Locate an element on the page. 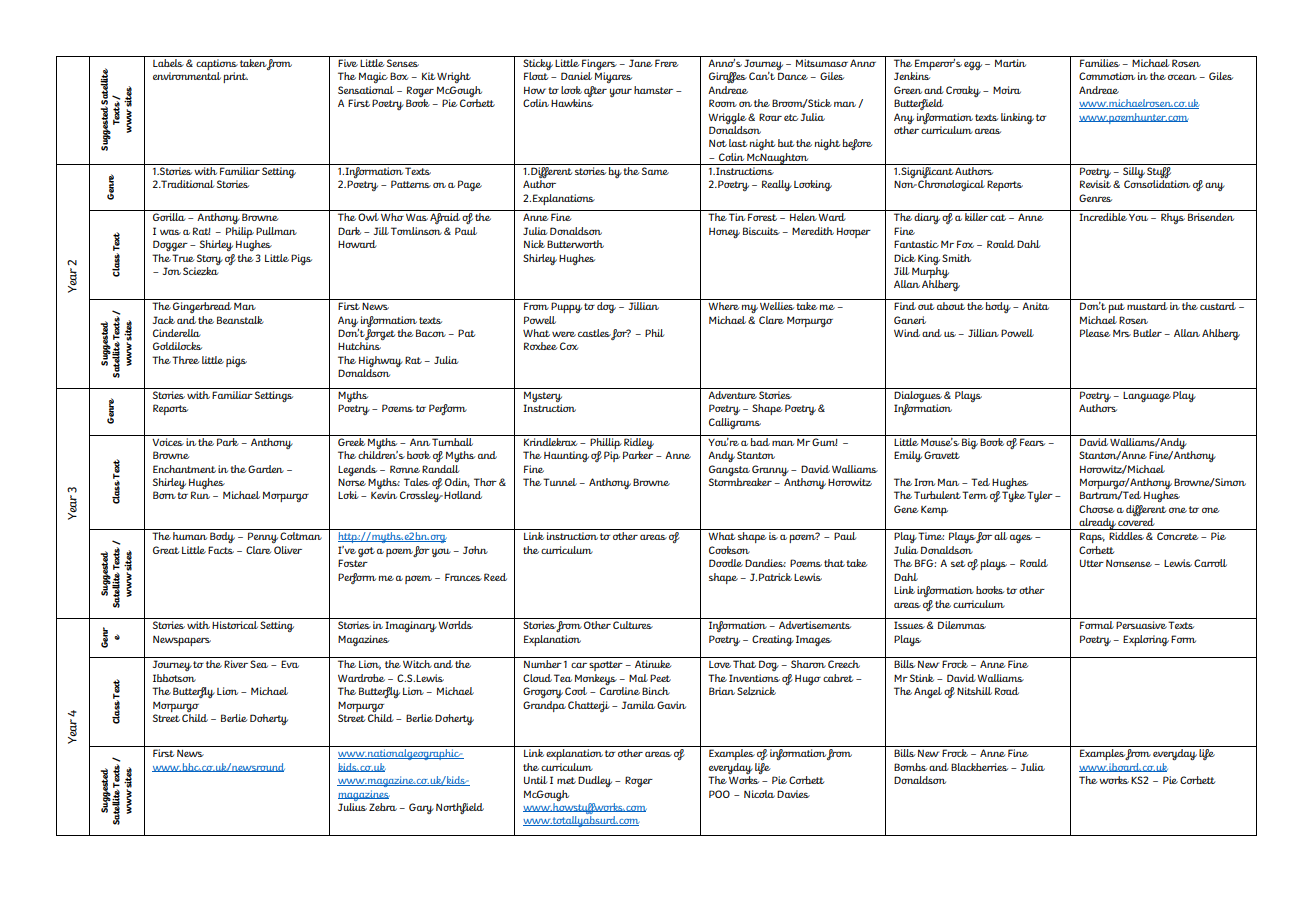  Gary is located at coordinates (421, 808).
